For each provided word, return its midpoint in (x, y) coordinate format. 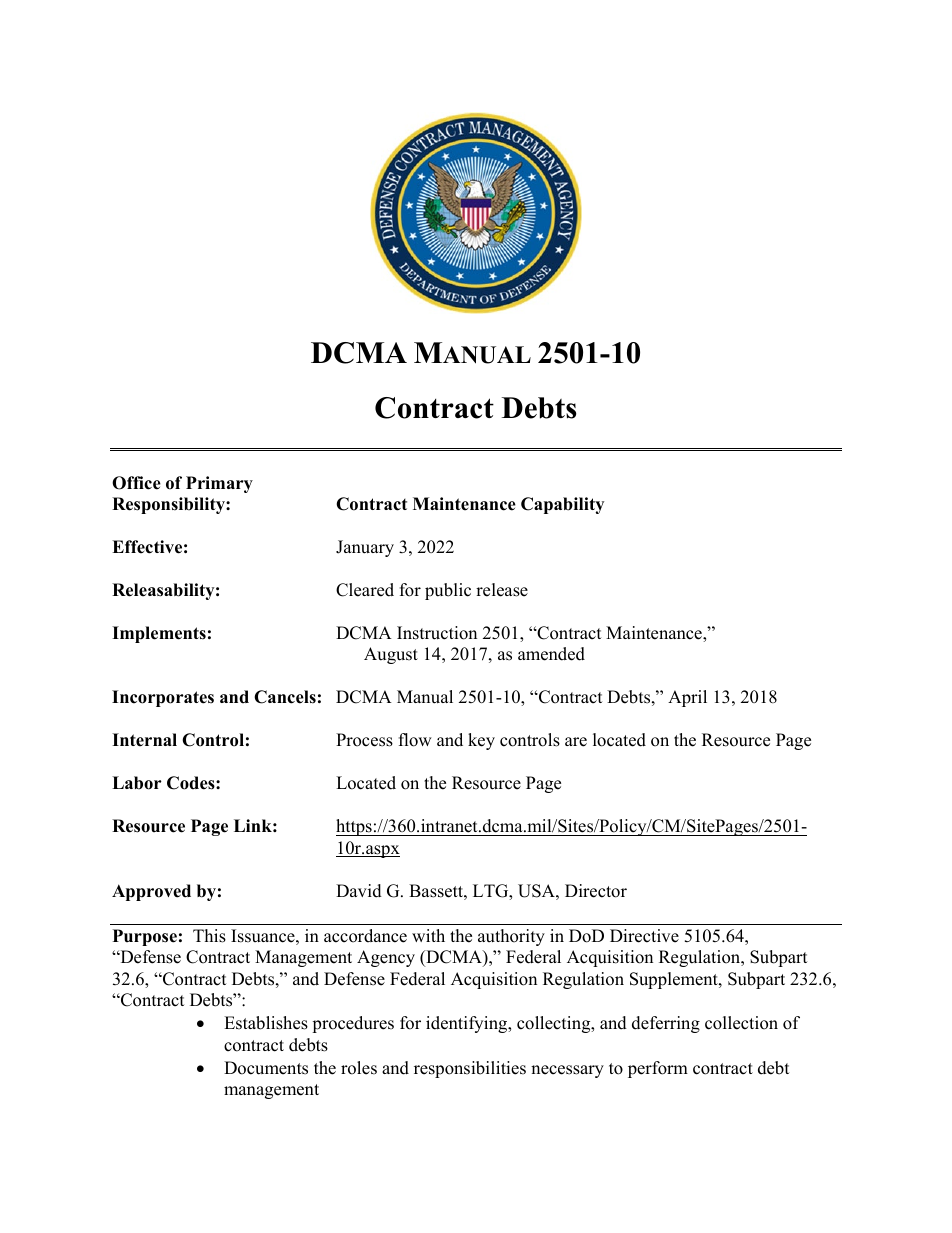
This (209, 936)
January (365, 548)
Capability (562, 505)
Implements (159, 634)
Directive (644, 936)
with (428, 935)
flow (415, 740)
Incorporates (163, 698)
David (359, 891)
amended (551, 654)
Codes (192, 783)
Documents (266, 1068)
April (687, 698)
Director (596, 891)
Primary (219, 484)
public (448, 591)
